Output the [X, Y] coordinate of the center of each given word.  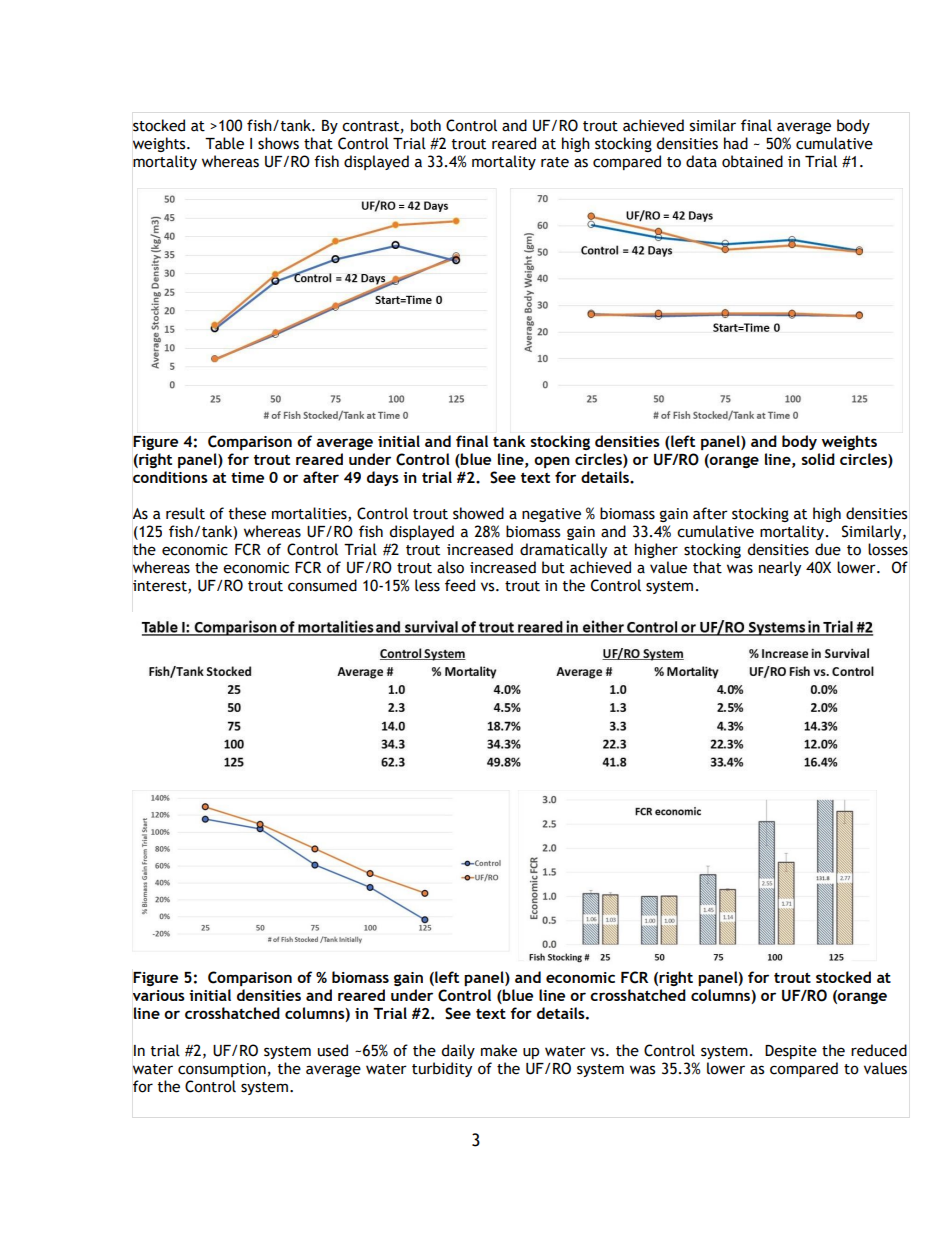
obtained [752, 161]
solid [818, 459]
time [247, 477]
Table [224, 143]
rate [555, 162]
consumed [322, 585]
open [552, 462]
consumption [222, 1070]
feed [460, 585]
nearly [780, 568]
